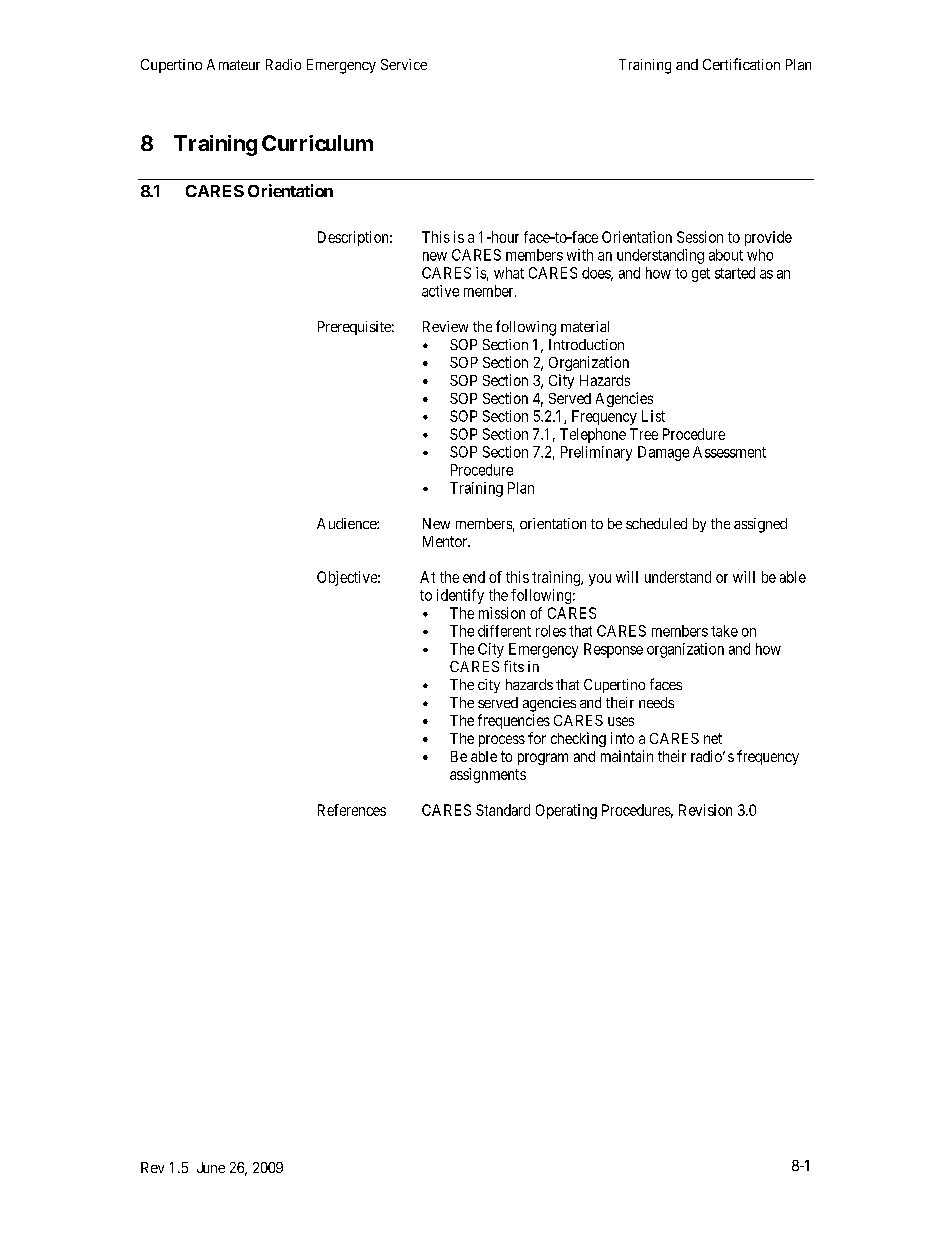 The height and width of the image is (1233, 952). I want to click on active, so click(440, 291).
